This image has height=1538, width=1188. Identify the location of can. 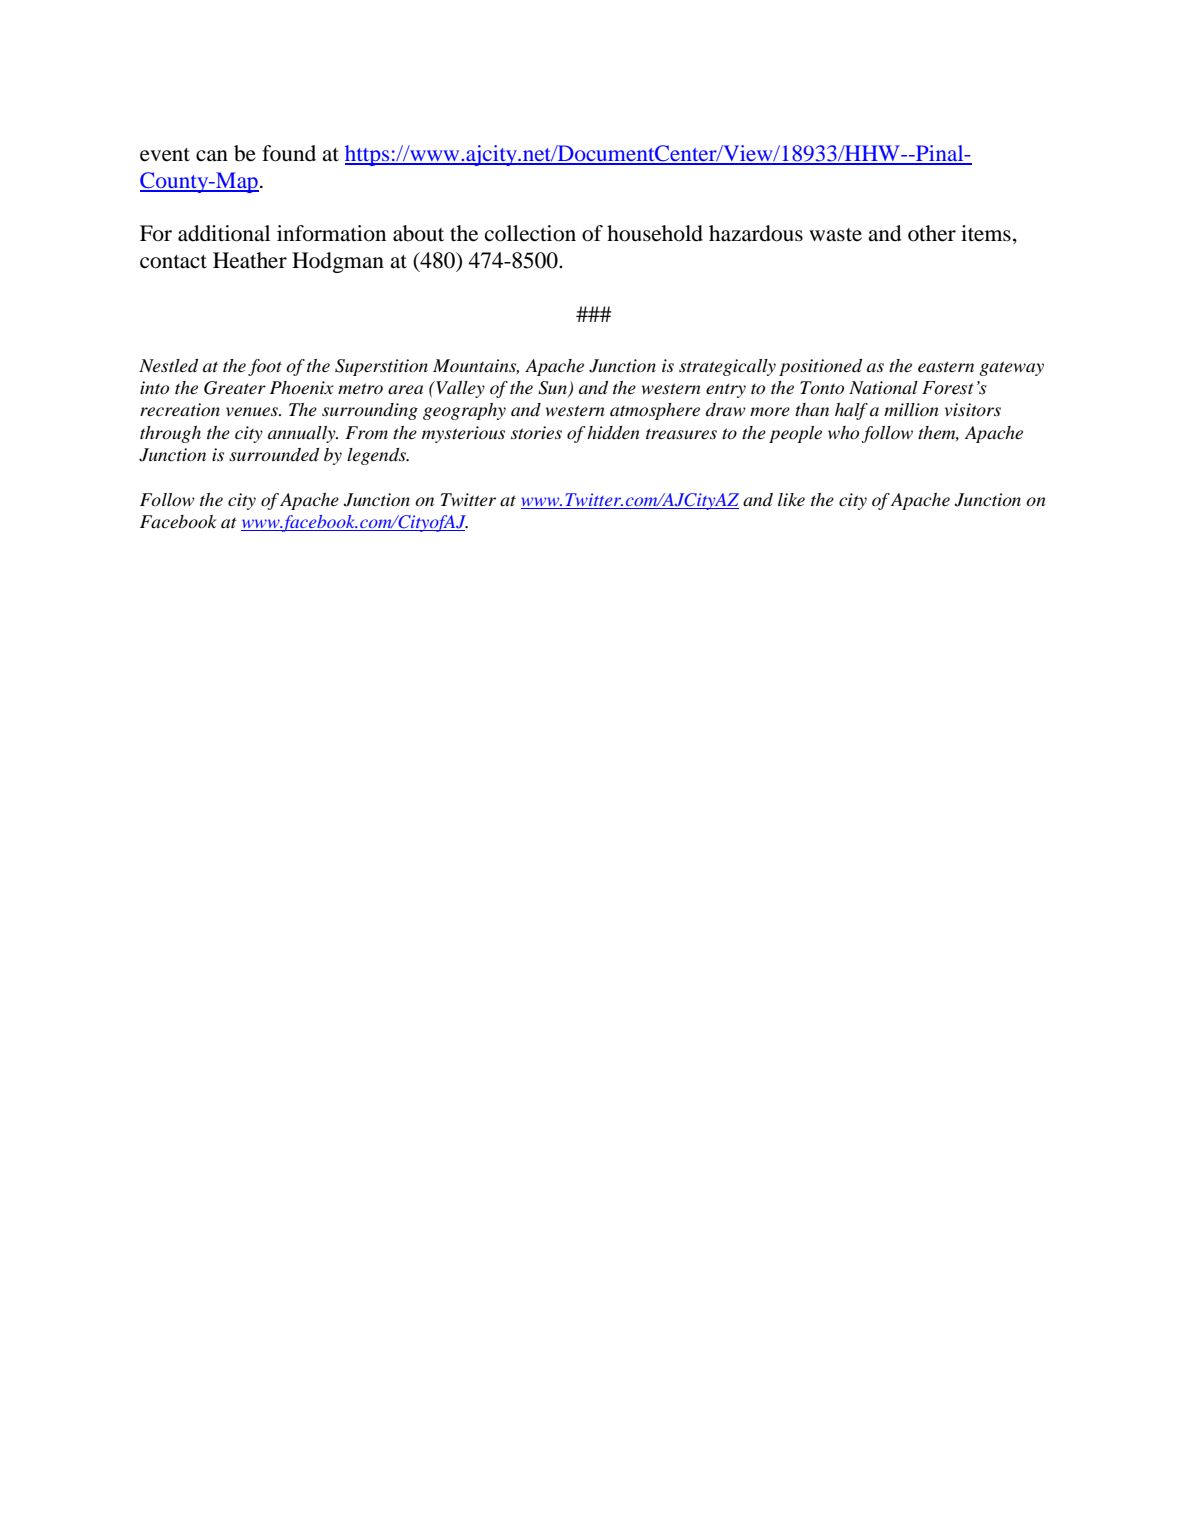
(212, 156).
